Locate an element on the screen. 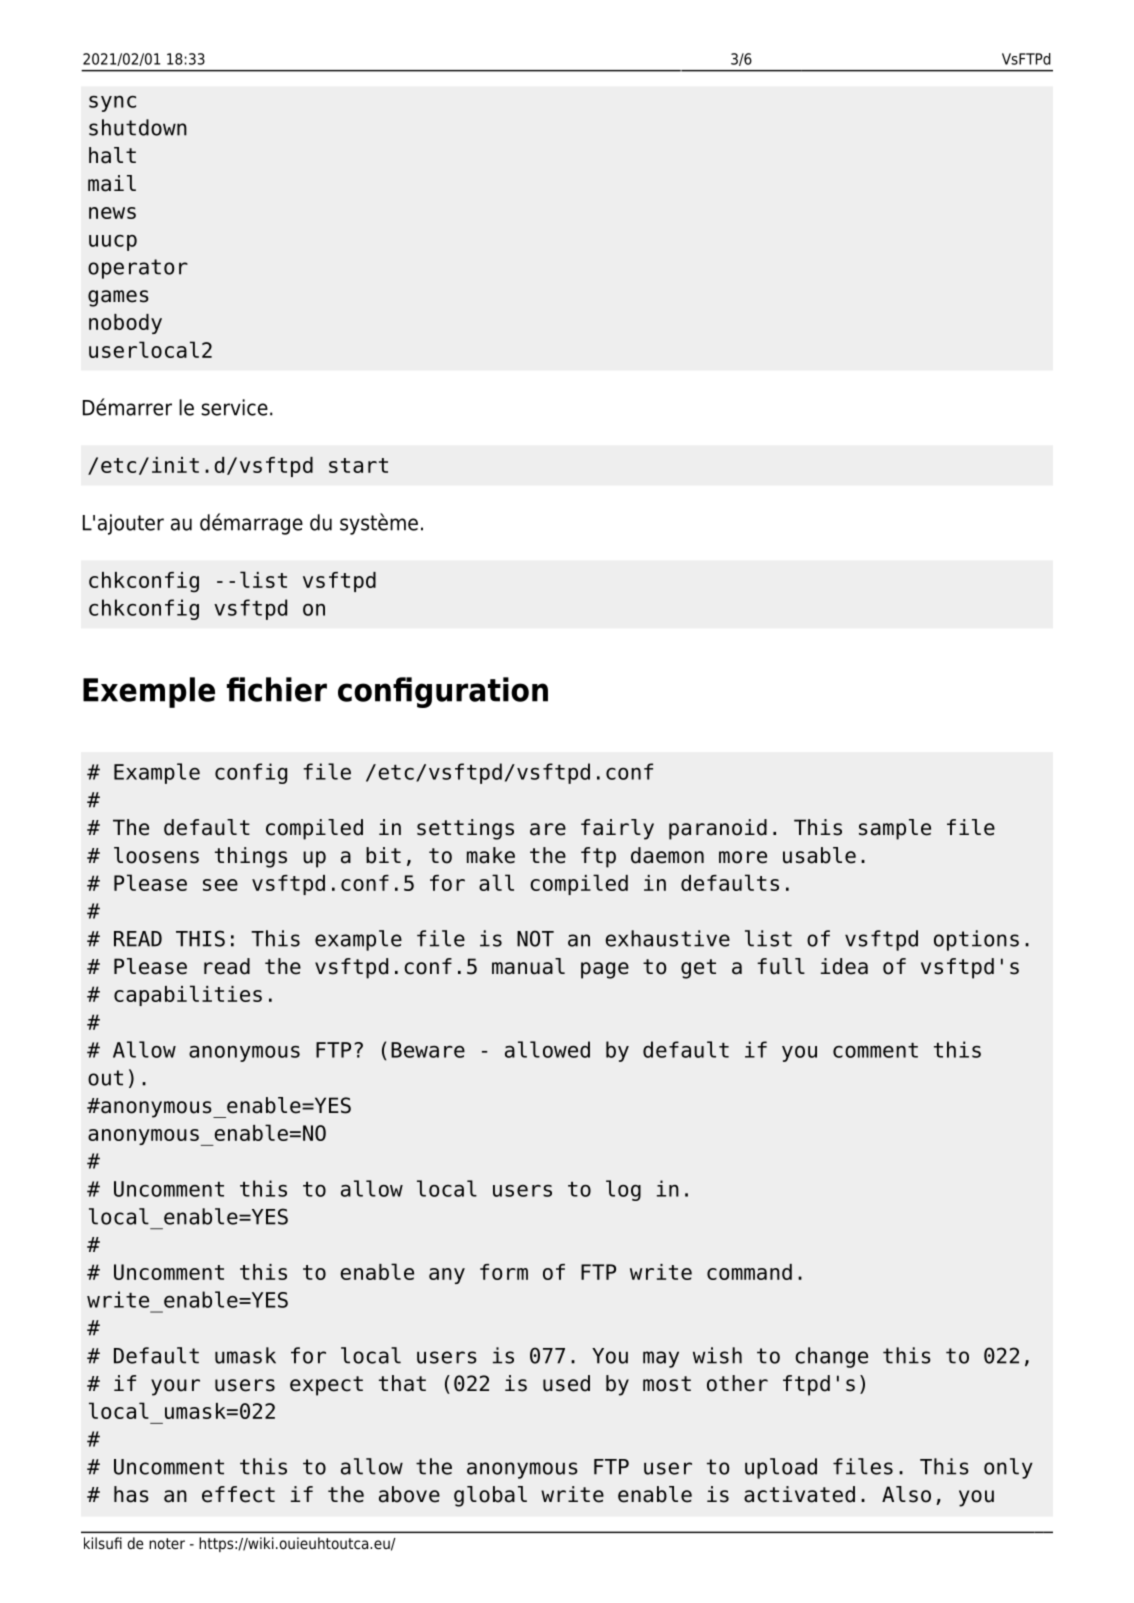 This screenshot has height=1603, width=1134. Also is located at coordinates (906, 1494).
